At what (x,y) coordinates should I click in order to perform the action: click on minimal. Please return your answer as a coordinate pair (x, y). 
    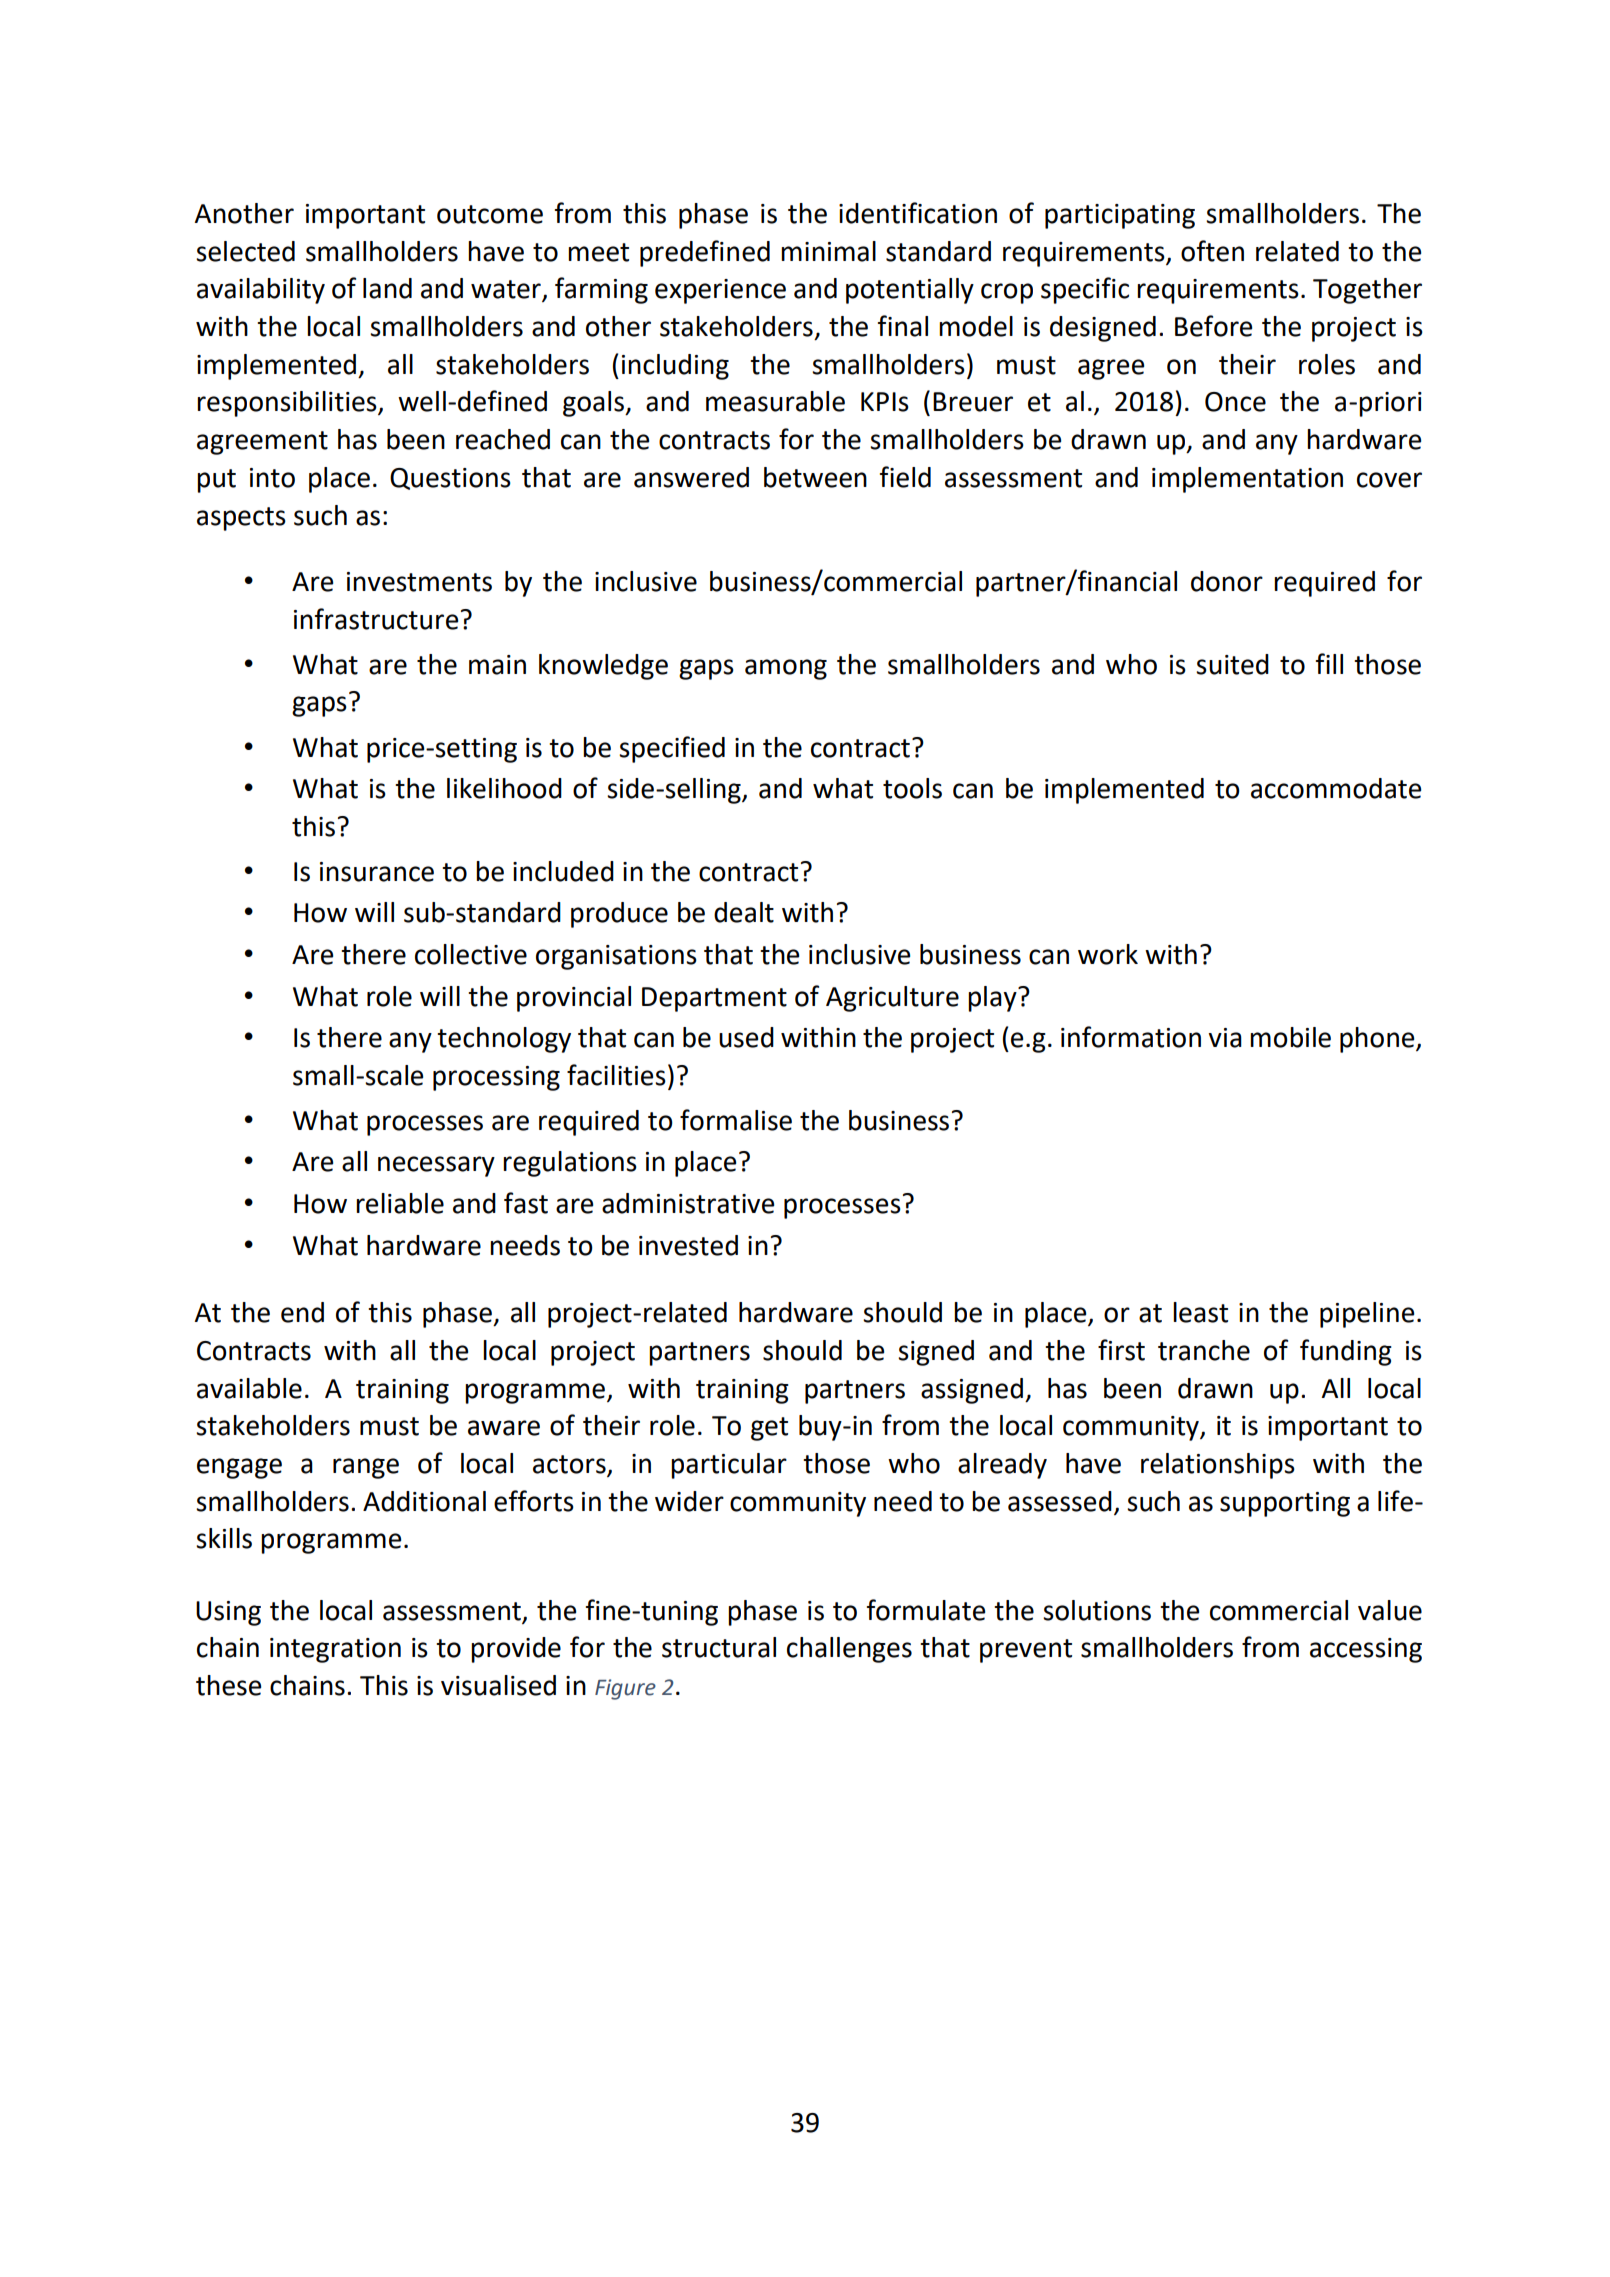
    Looking at the image, I should click on (828, 251).
